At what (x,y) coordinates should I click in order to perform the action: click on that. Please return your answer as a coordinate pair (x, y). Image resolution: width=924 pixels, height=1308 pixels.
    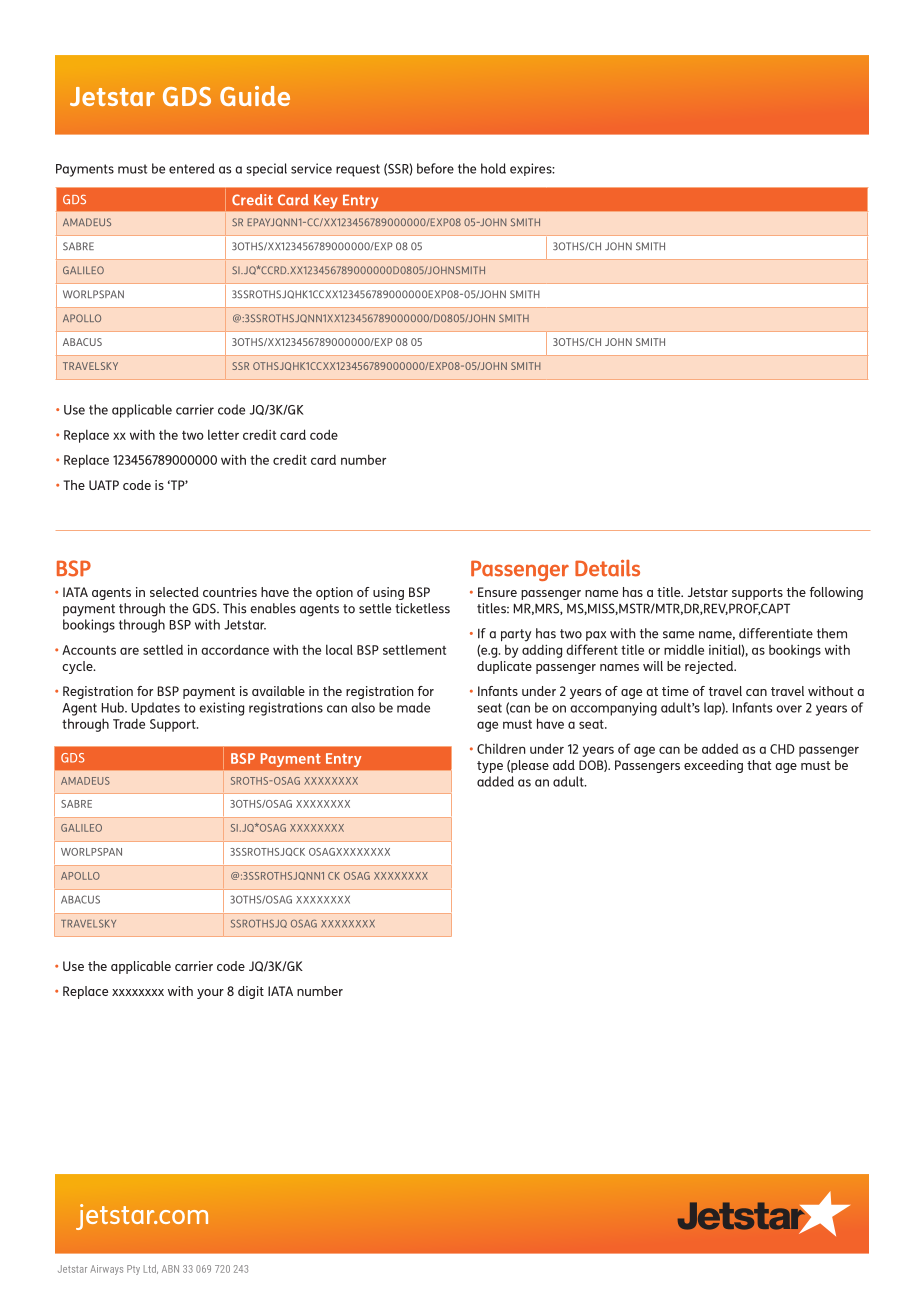
    Looking at the image, I should click on (759, 765).
